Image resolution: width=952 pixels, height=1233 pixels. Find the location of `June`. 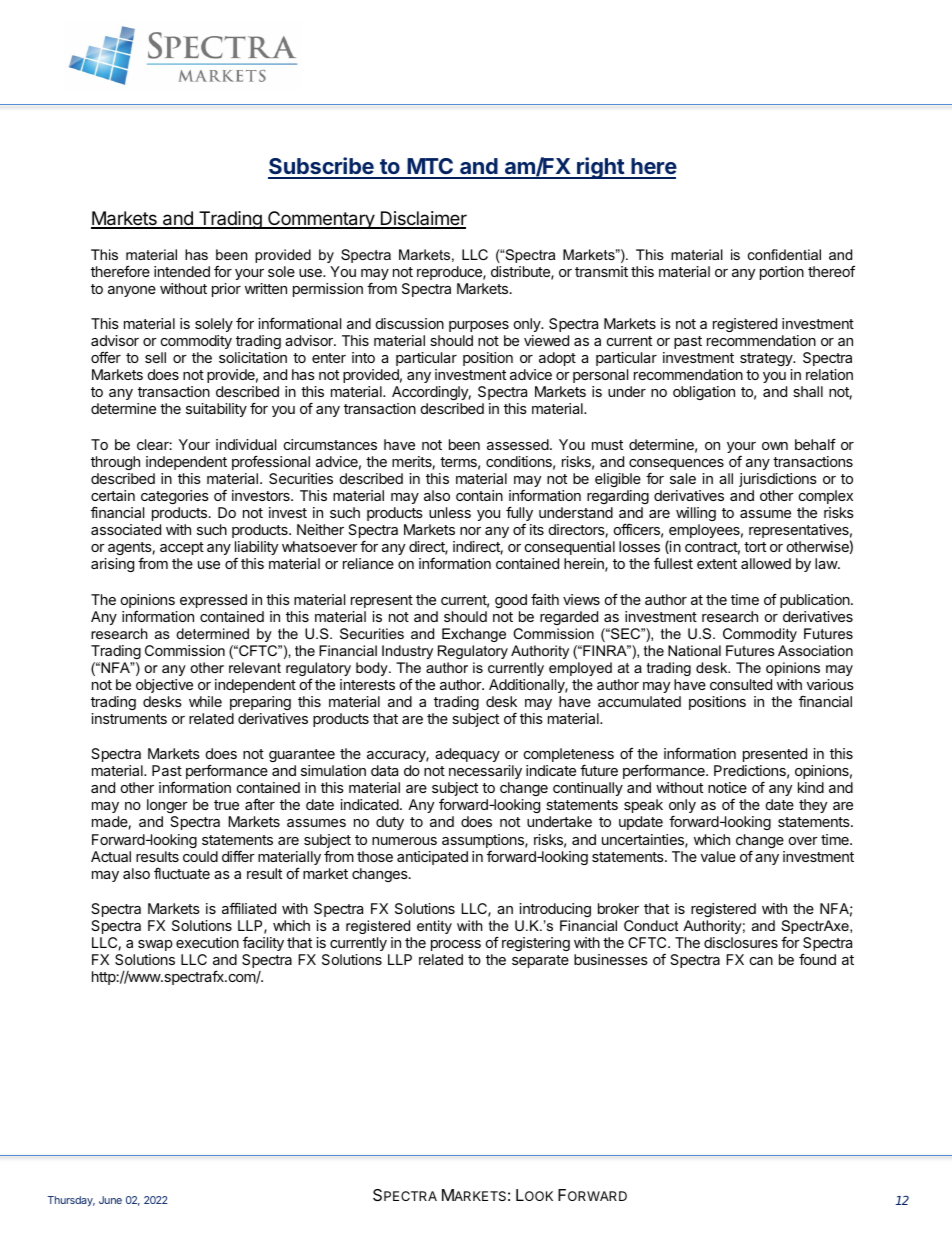

June is located at coordinates (110, 1200).
